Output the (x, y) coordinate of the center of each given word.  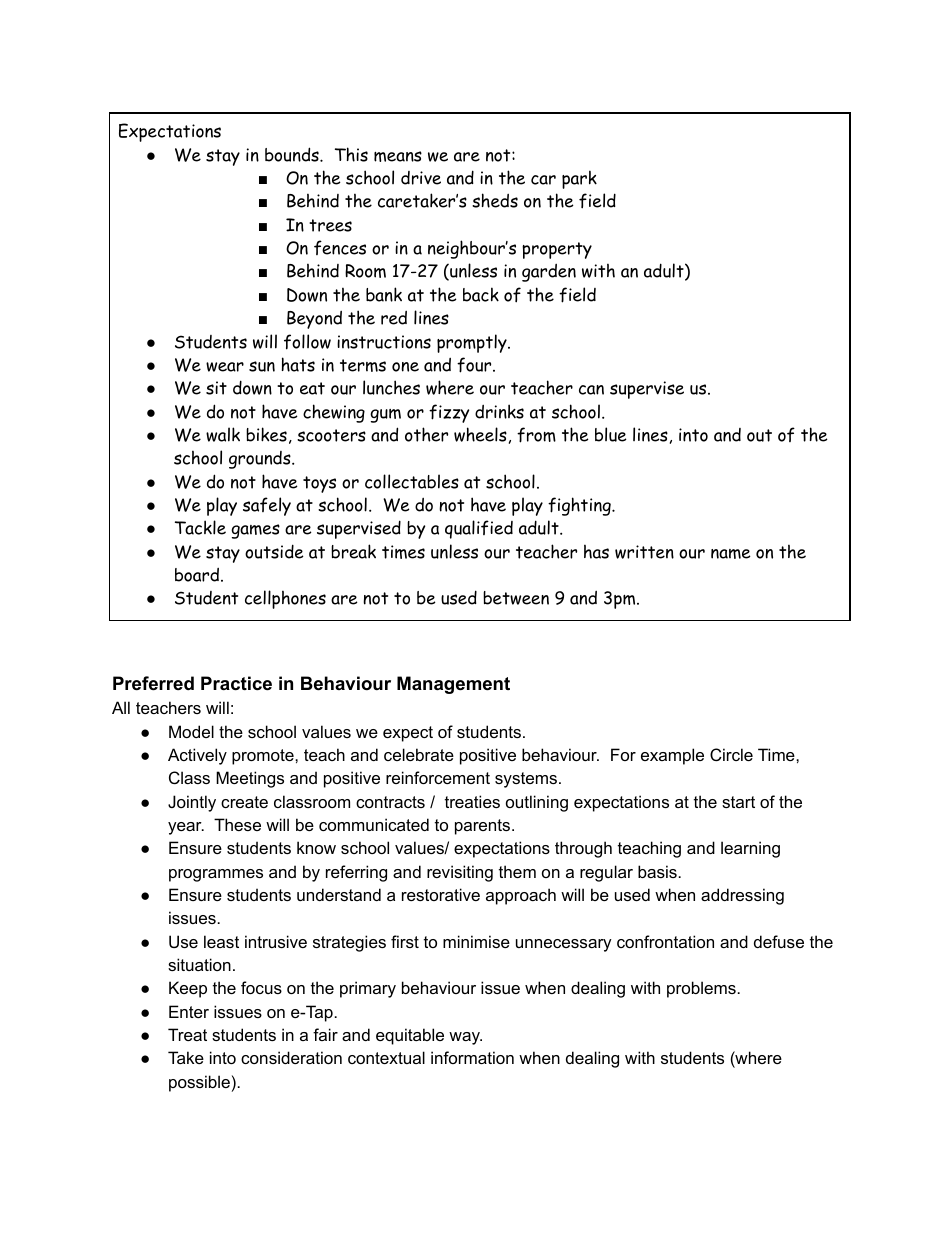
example (672, 756)
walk (223, 434)
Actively (197, 756)
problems (701, 989)
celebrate (419, 754)
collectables (412, 481)
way (465, 1038)
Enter (189, 1011)
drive (421, 178)
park (579, 179)
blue (611, 434)
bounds (293, 154)
